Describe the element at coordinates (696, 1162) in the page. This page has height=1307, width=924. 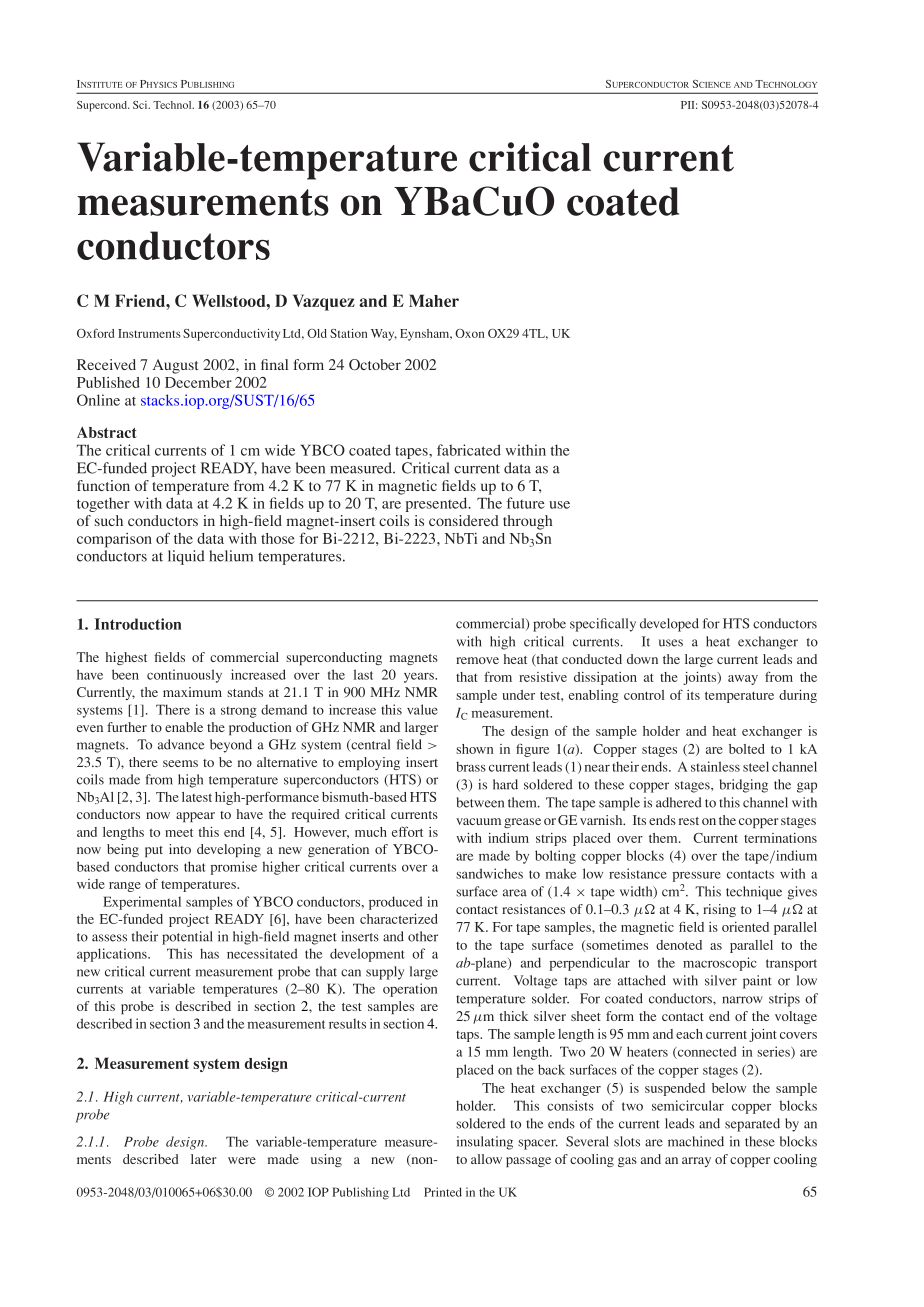
I see `array` at that location.
